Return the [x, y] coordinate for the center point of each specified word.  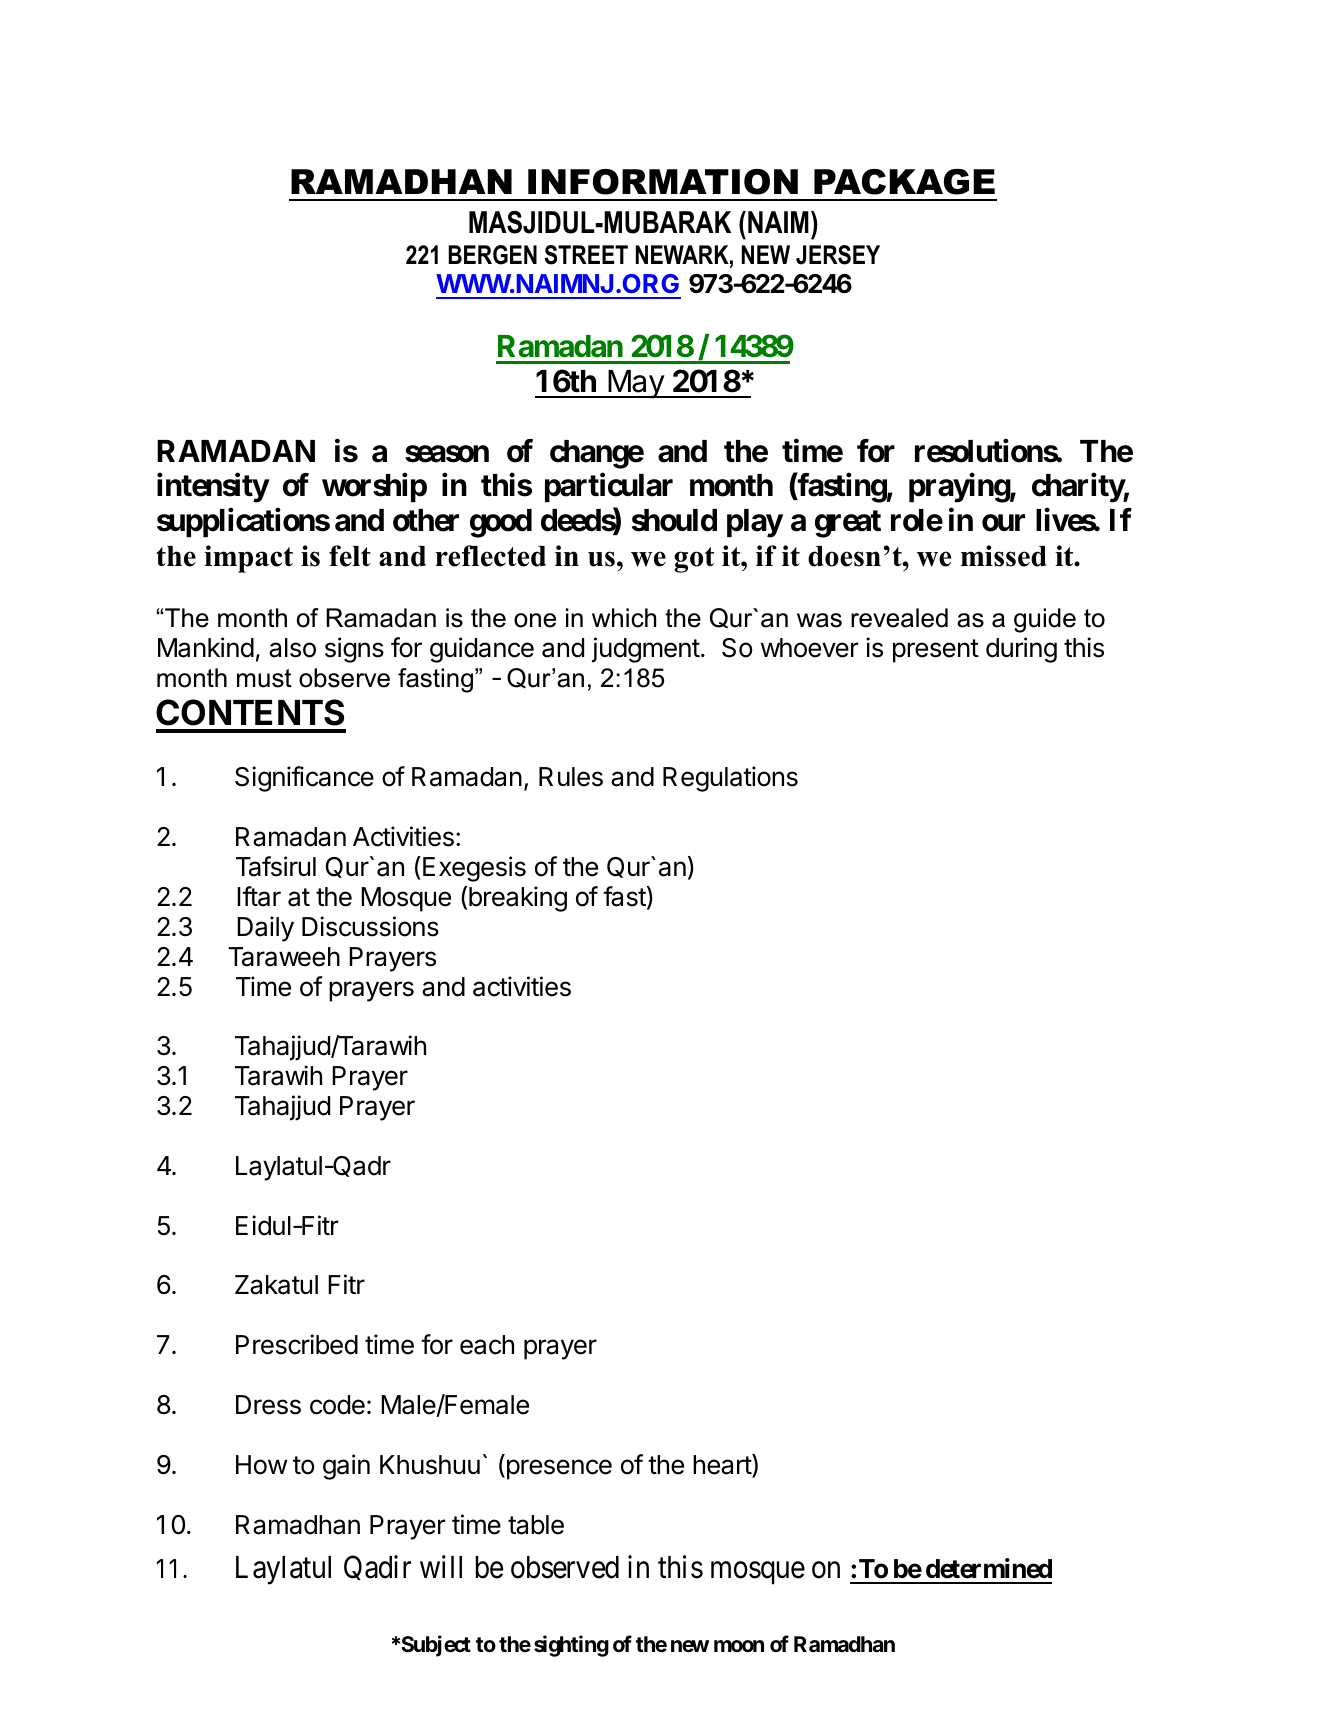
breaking [518, 899]
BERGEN [492, 255]
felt [350, 556]
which [624, 618]
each [487, 1345]
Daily [265, 929]
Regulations [730, 779]
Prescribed [297, 1344]
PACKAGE [904, 182]
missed [1004, 556]
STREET [586, 255]
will [441, 1567]
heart [723, 1465]
